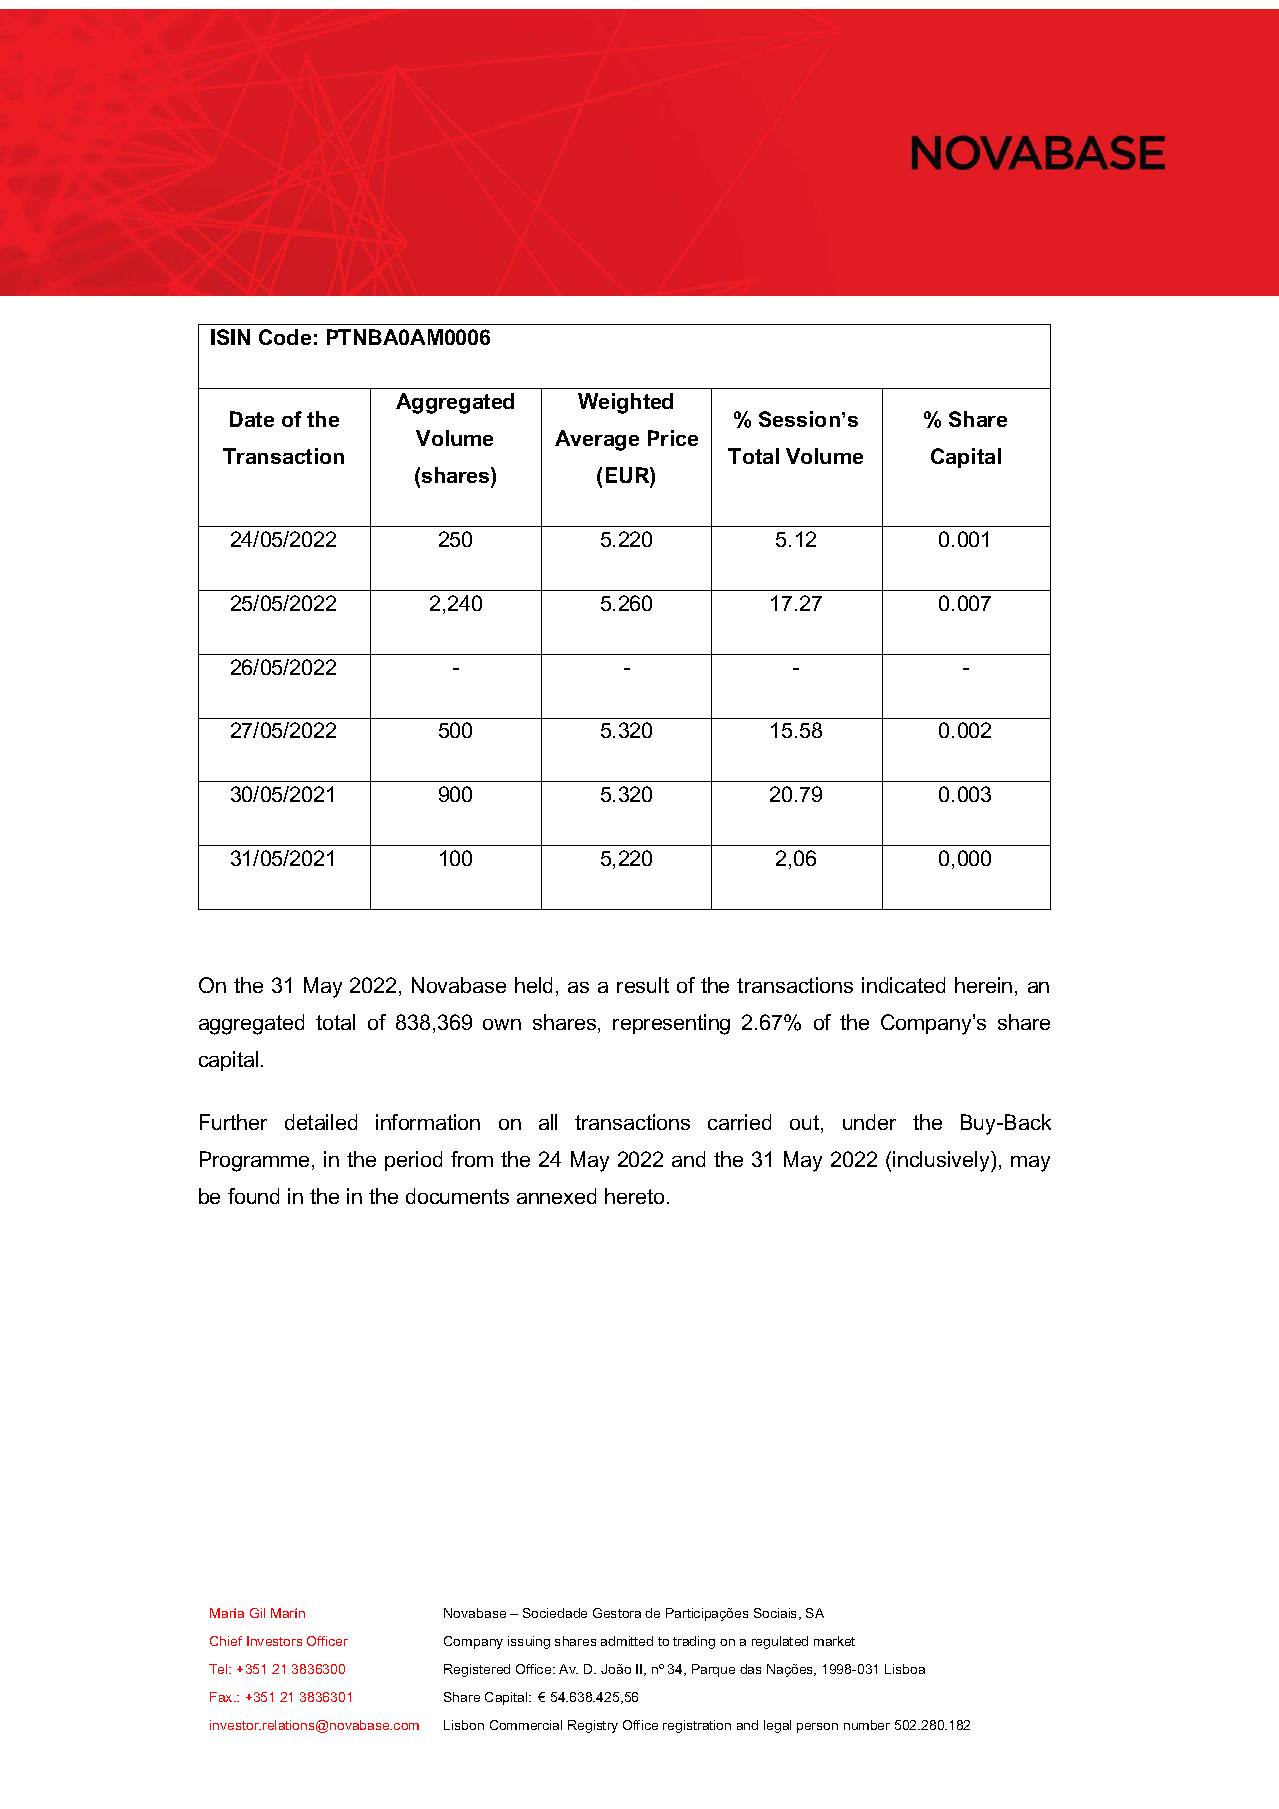 This page has height=1809, width=1279. Describe the element at coordinates (285, 337) in the page. I see `Code` at that location.
